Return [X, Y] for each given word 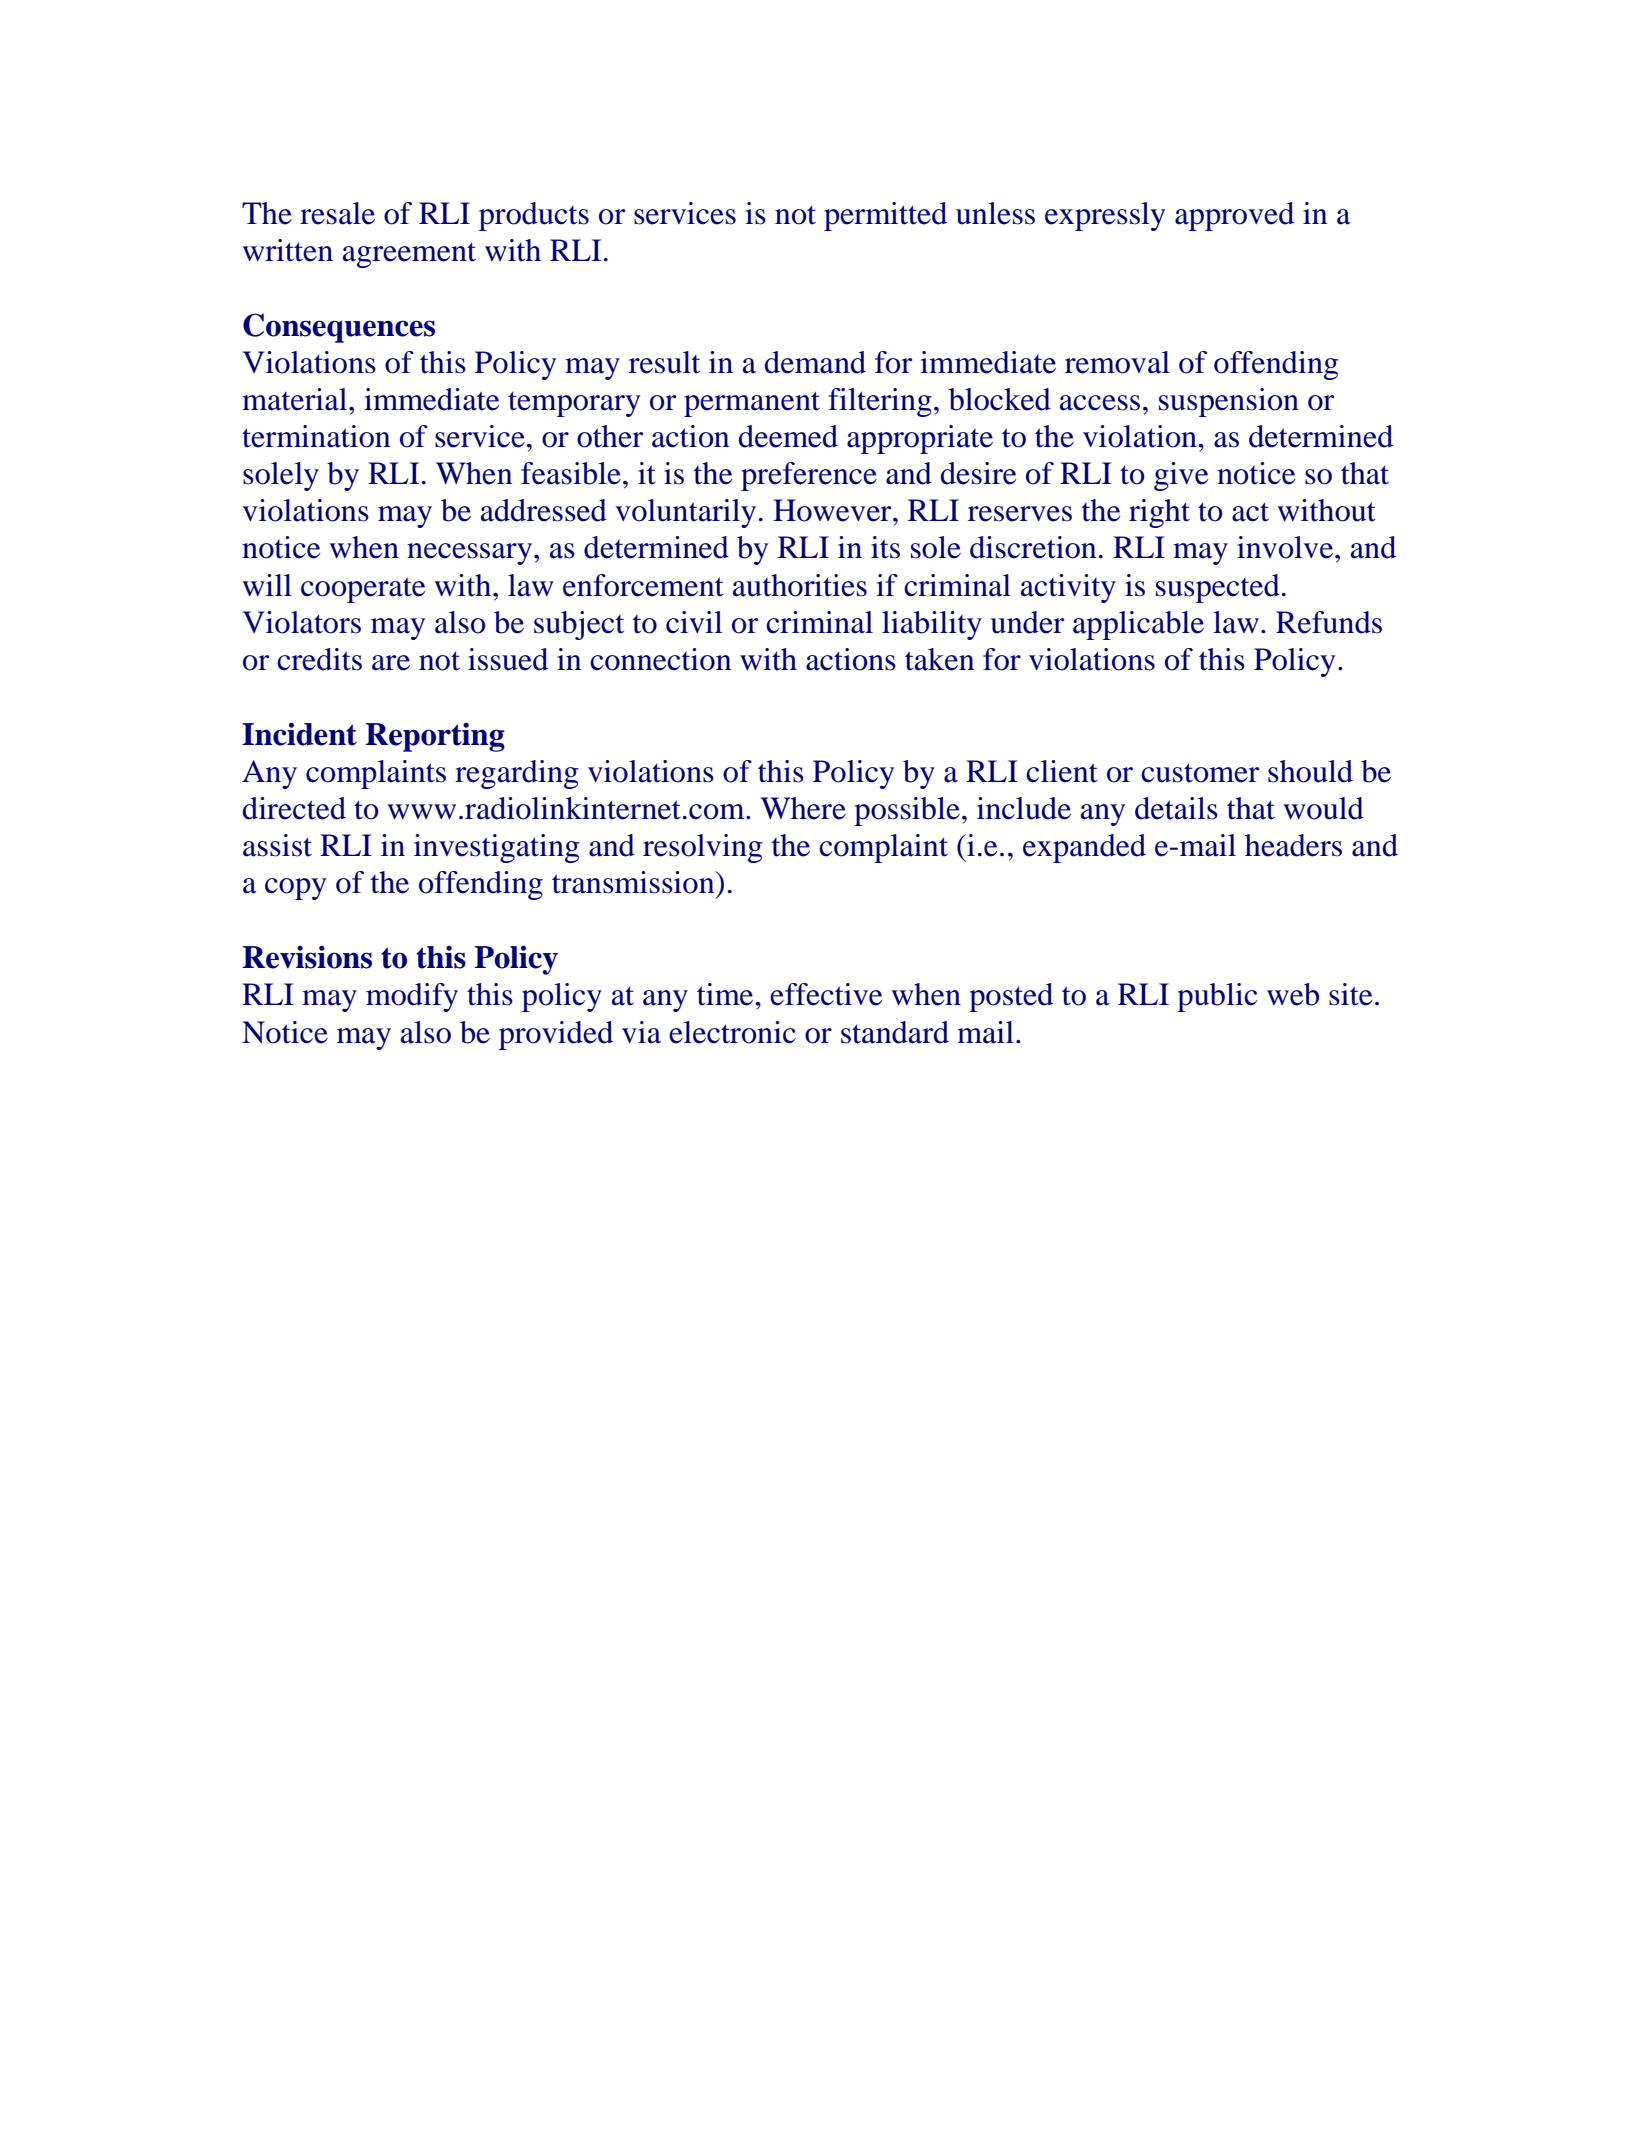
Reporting [435, 737]
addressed [544, 510]
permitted [885, 216]
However [833, 510]
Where [803, 808]
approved [1234, 216]
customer [1200, 773]
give [1181, 476]
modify [412, 997]
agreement [409, 255]
